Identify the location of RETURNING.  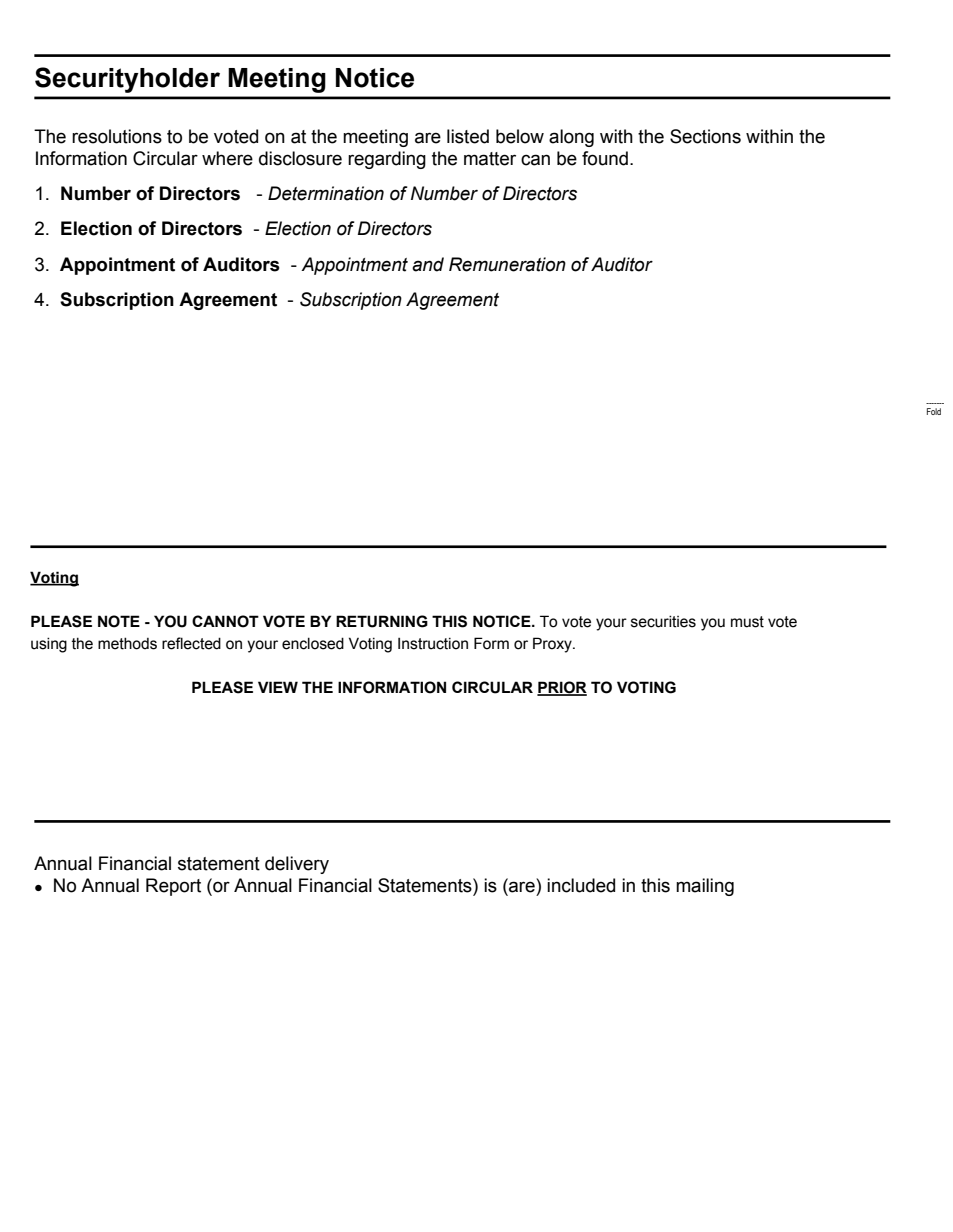
(382, 621).
